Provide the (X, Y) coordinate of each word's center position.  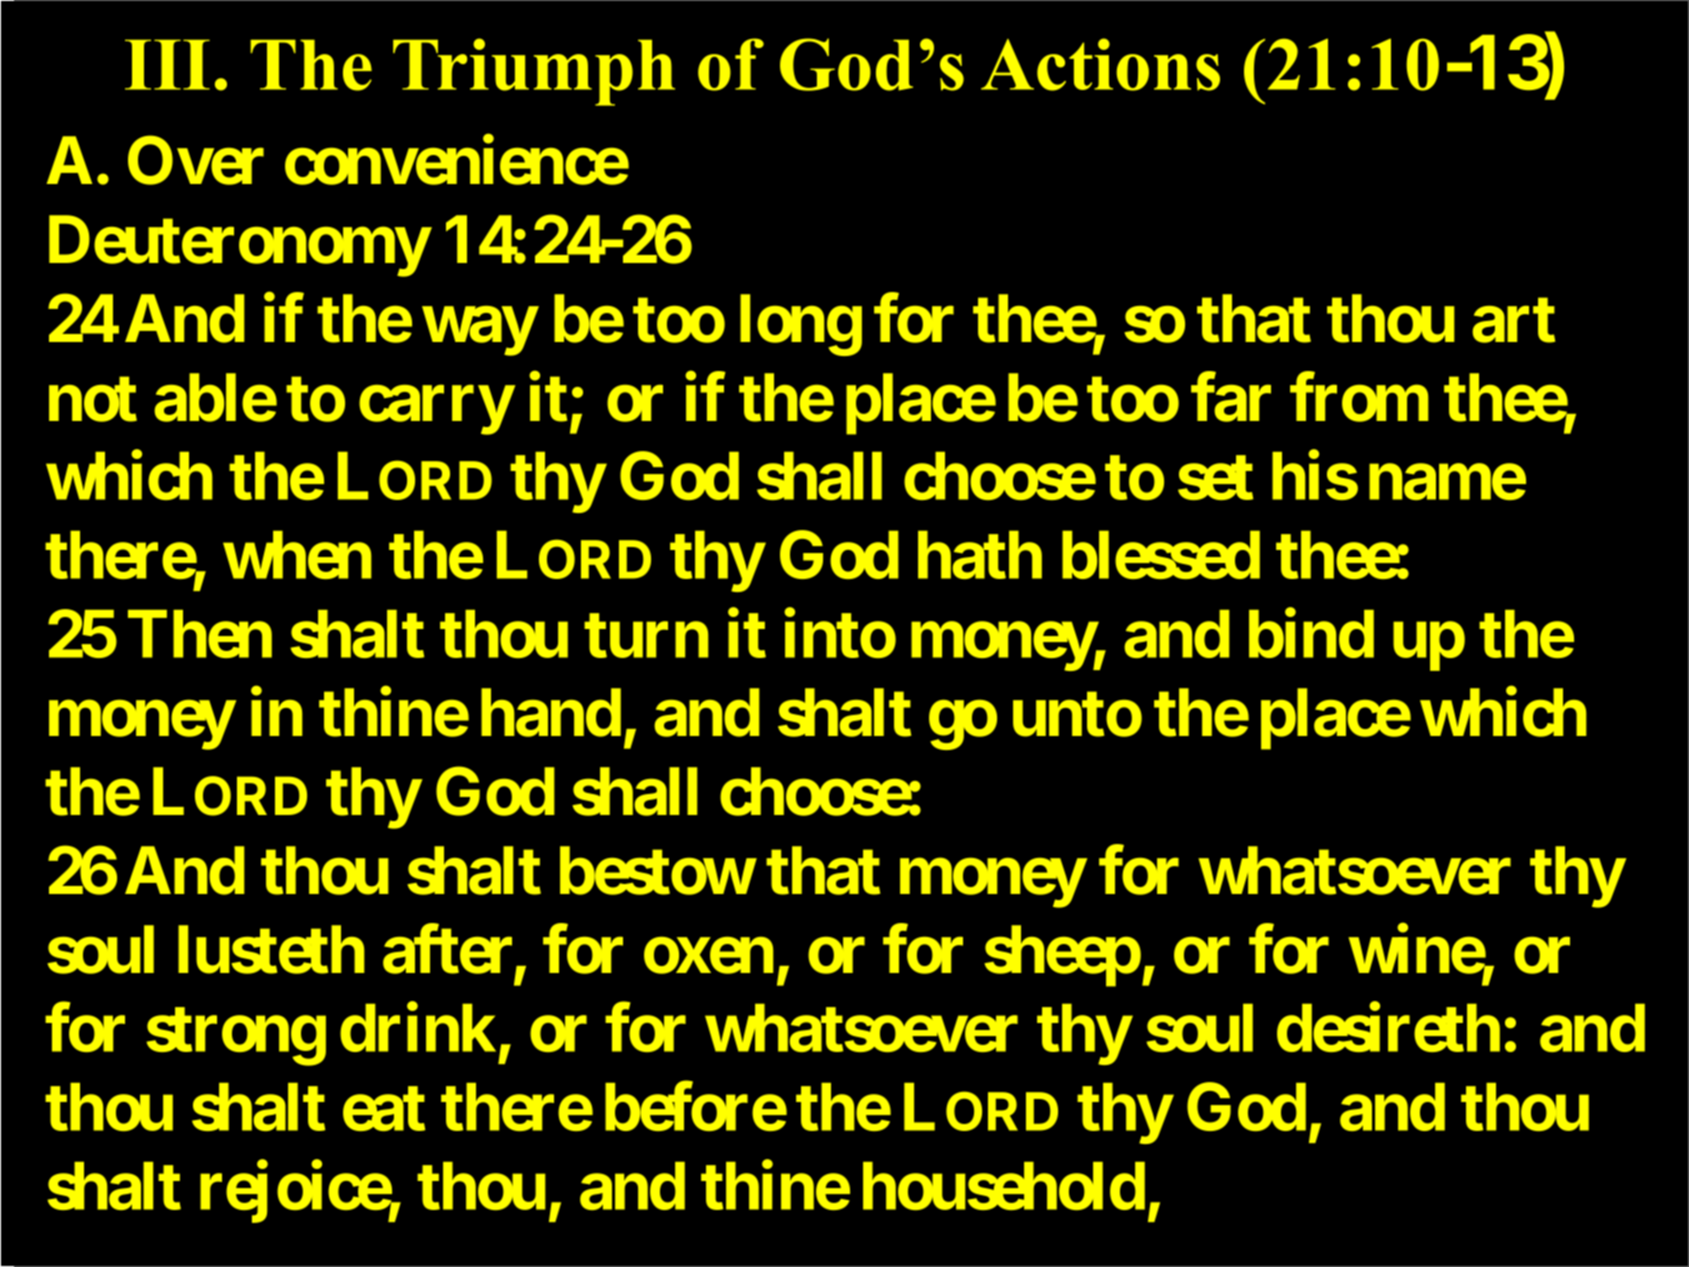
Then (200, 634)
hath (980, 555)
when (297, 555)
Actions (1100, 64)
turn (646, 636)
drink (418, 1028)
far (1231, 397)
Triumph (534, 72)
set (1215, 478)
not (93, 399)
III (167, 65)
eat (384, 1109)
